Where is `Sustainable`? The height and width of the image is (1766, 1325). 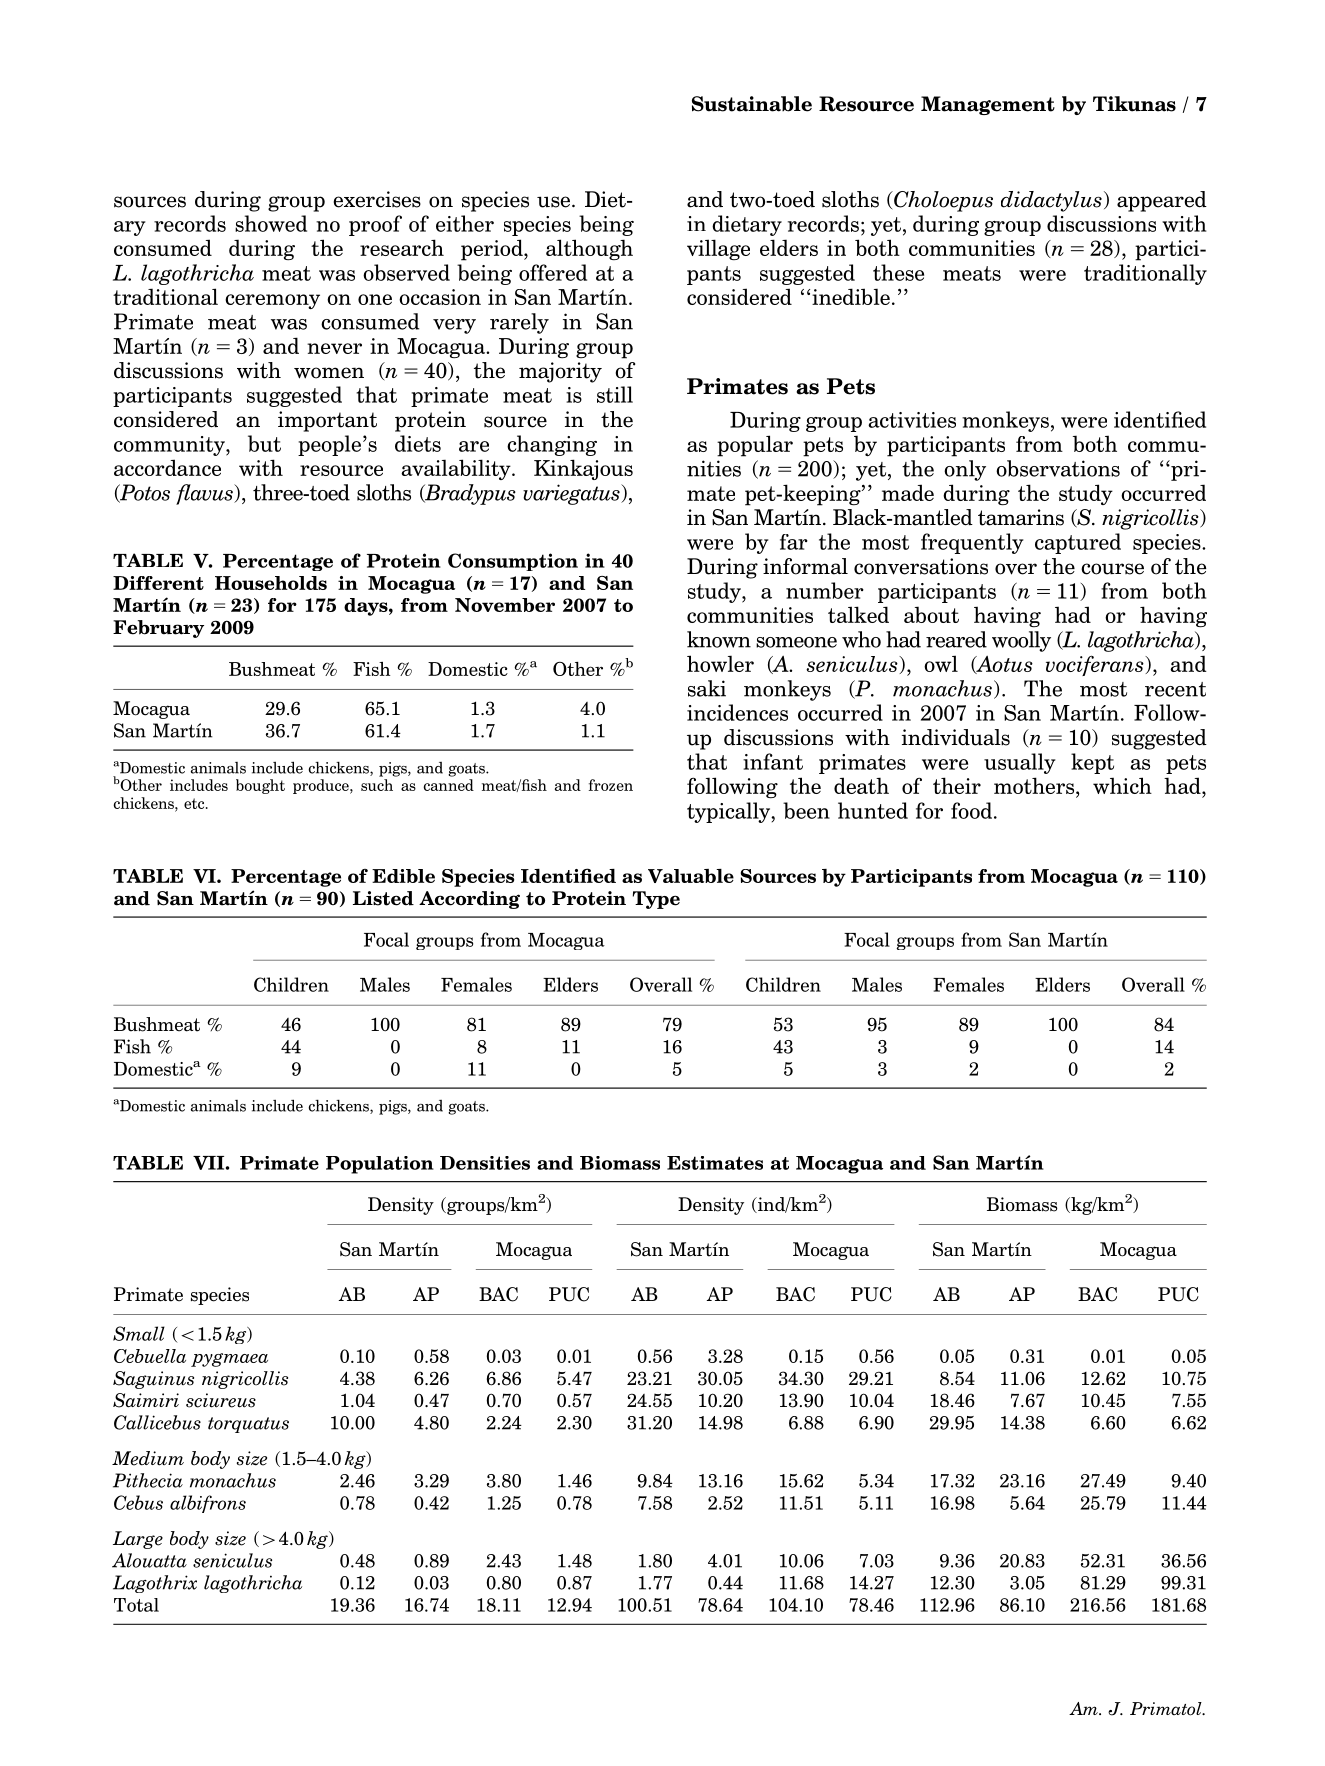
Sustainable is located at coordinates (752, 104).
